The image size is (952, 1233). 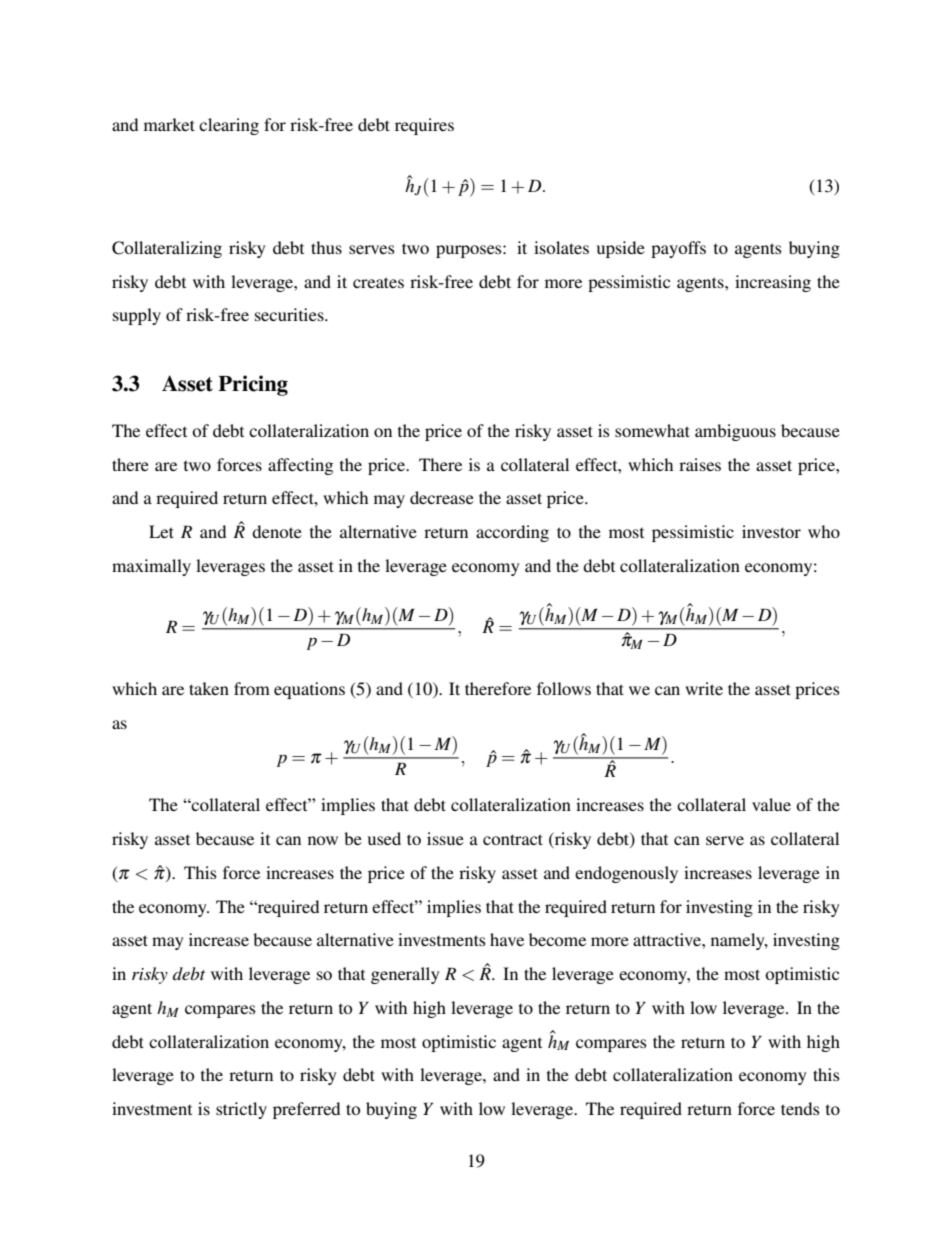 I want to click on requires, so click(x=424, y=126).
